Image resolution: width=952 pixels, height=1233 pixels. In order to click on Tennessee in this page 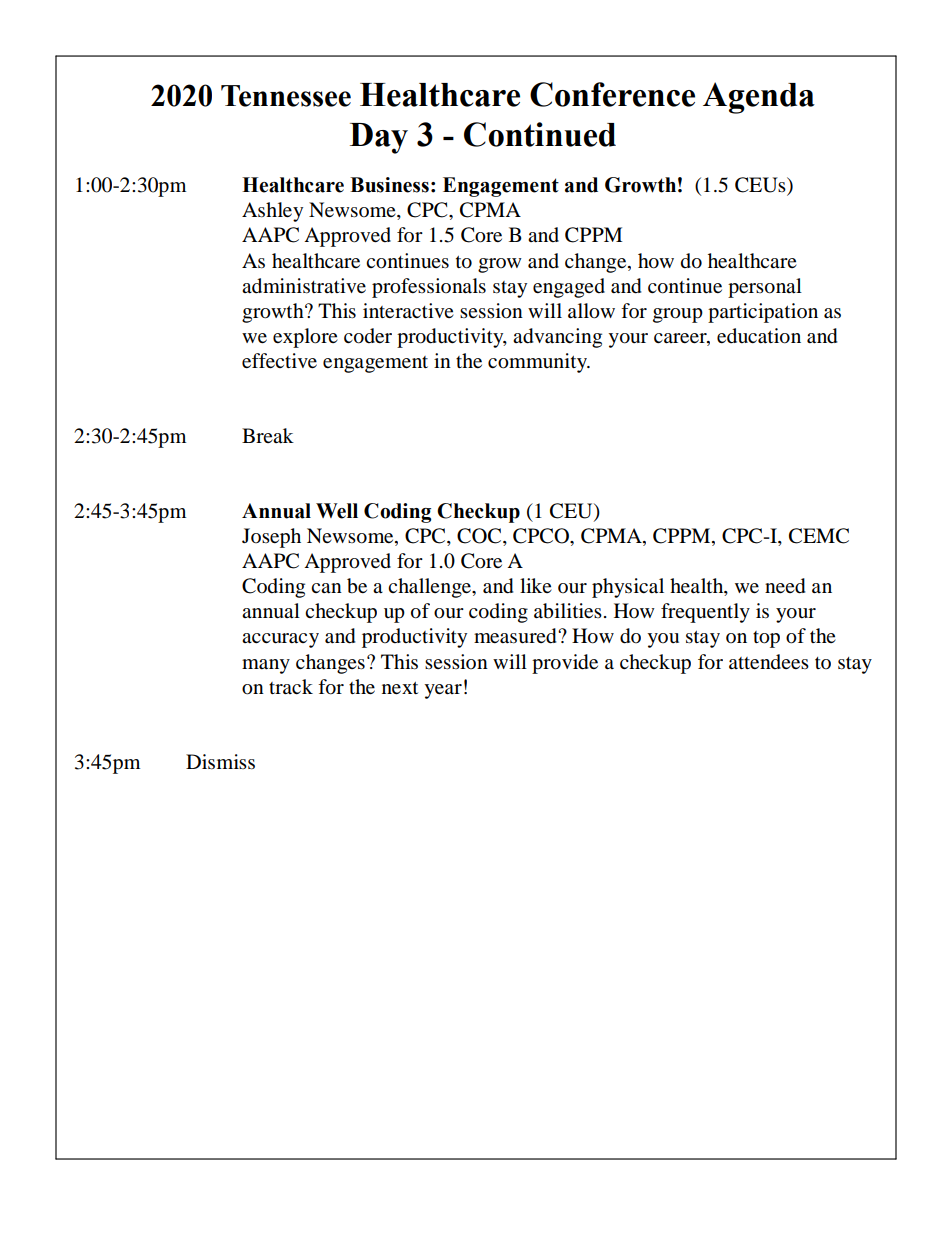, I will do `click(286, 96)`.
